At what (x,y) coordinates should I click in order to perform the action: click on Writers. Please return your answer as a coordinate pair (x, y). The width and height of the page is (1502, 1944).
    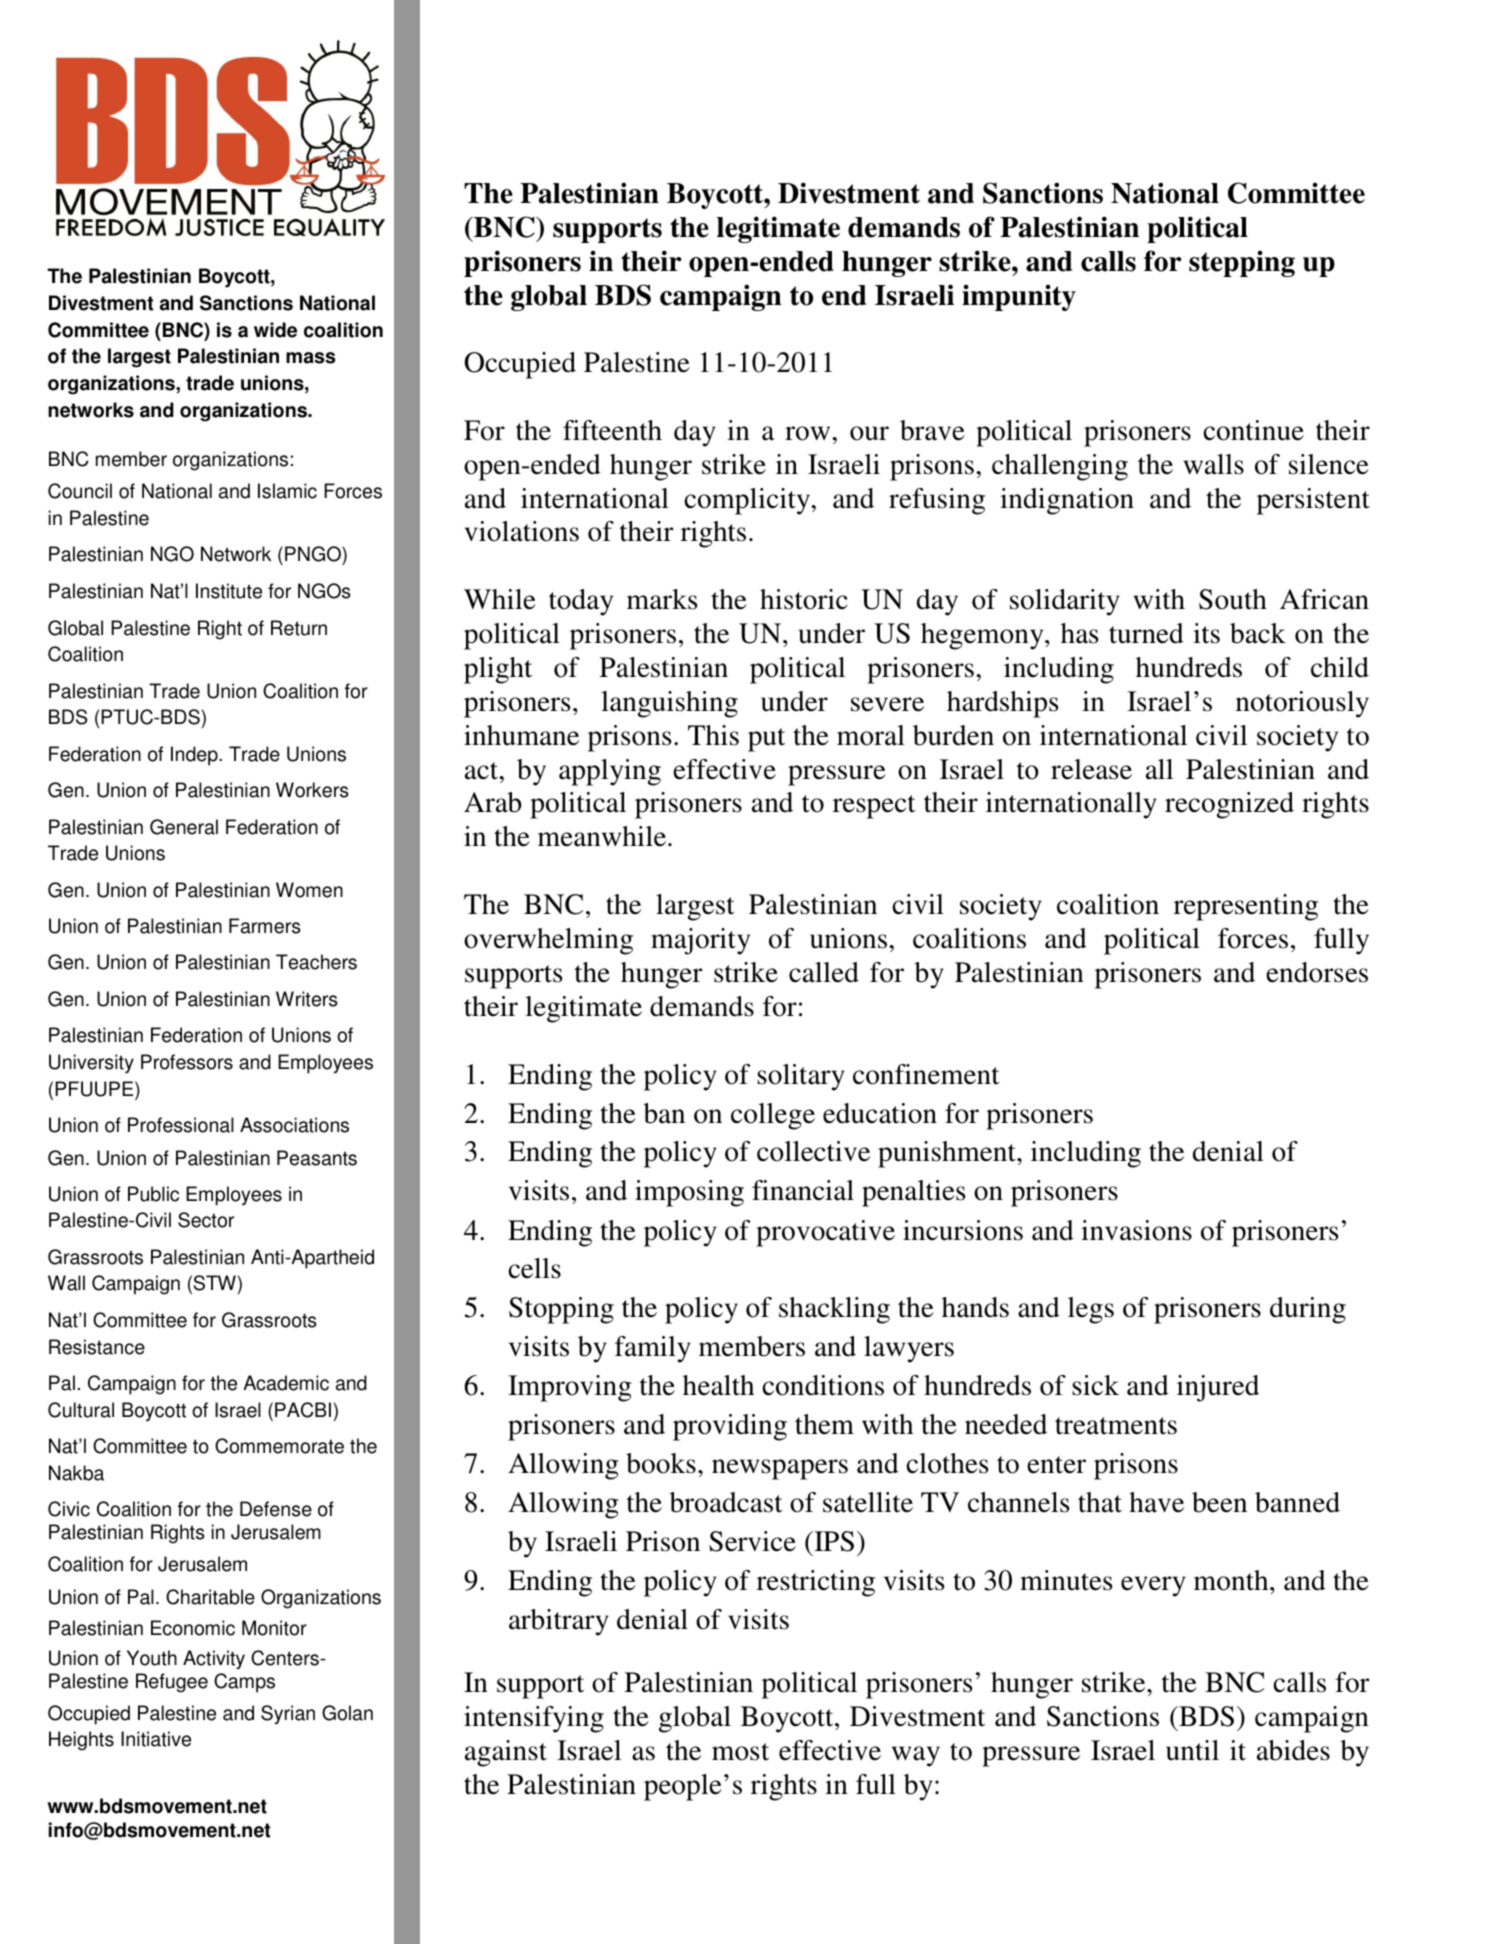
    Looking at the image, I should click on (307, 999).
